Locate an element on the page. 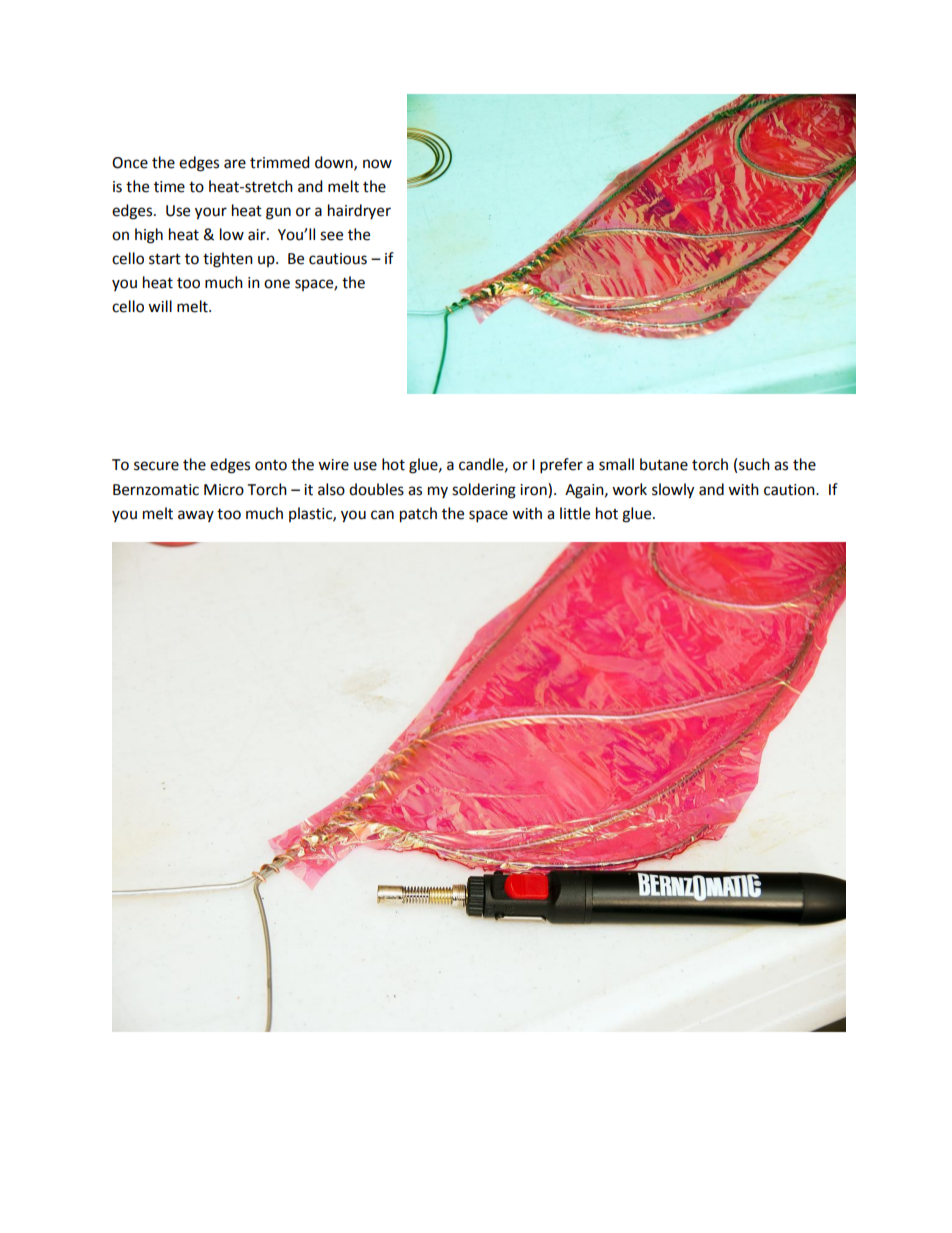 This image has width=952, height=1233. are is located at coordinates (235, 164).
